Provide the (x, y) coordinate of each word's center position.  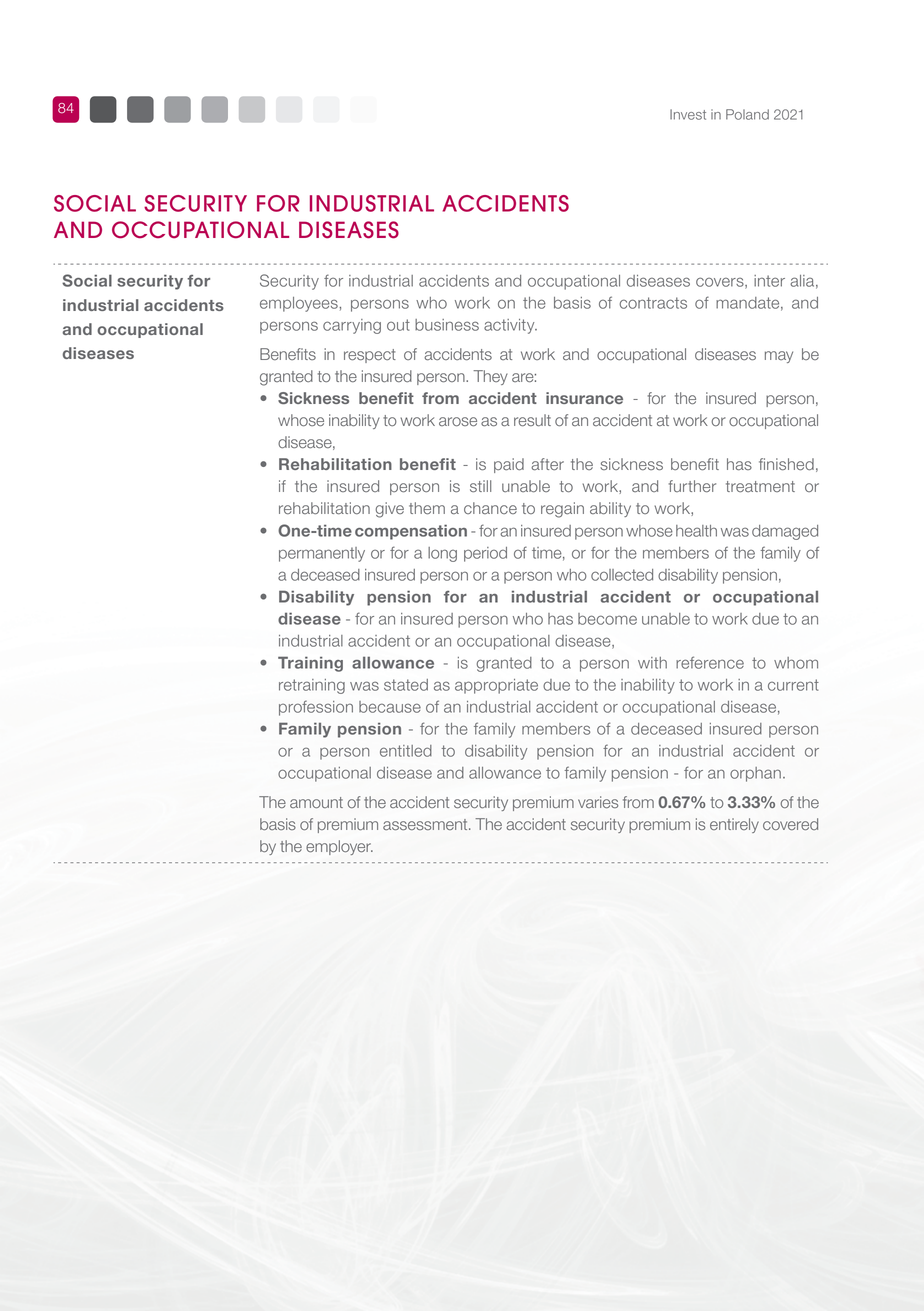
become (607, 619)
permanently (322, 554)
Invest (688, 114)
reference (710, 662)
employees (299, 304)
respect (370, 356)
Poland (747, 114)
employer (339, 847)
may (779, 357)
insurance (584, 398)
